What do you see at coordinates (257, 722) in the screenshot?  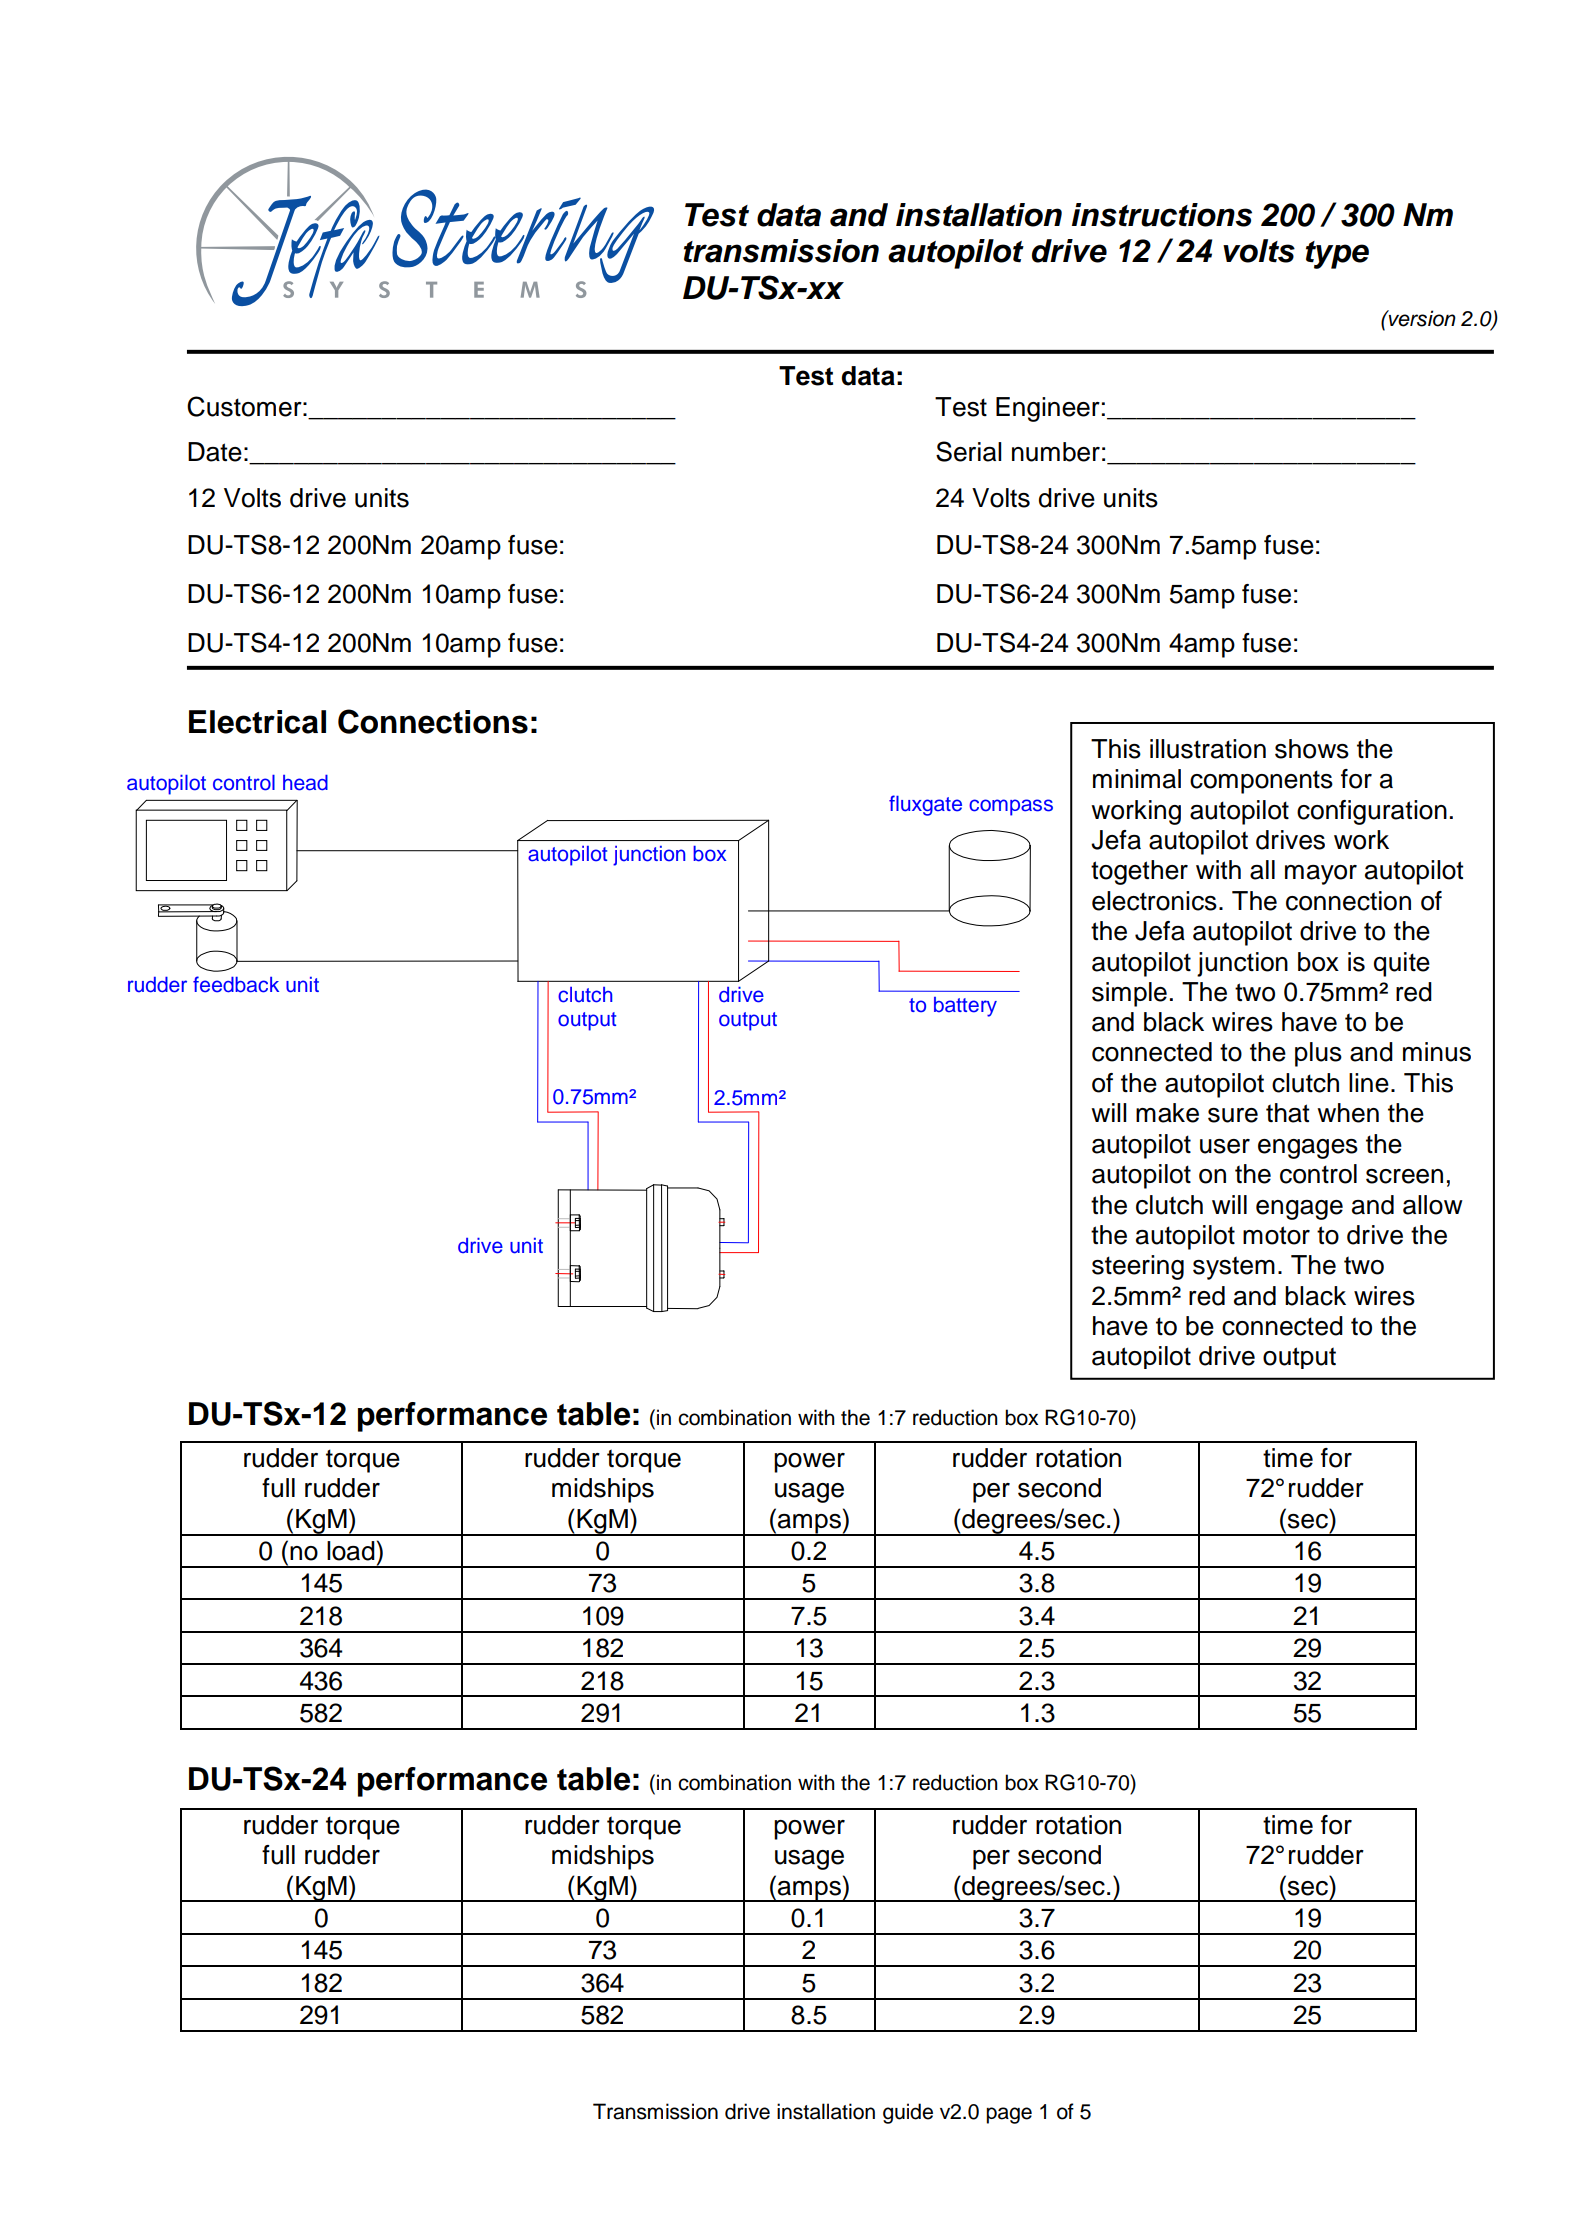 I see `Electrical` at bounding box center [257, 722].
